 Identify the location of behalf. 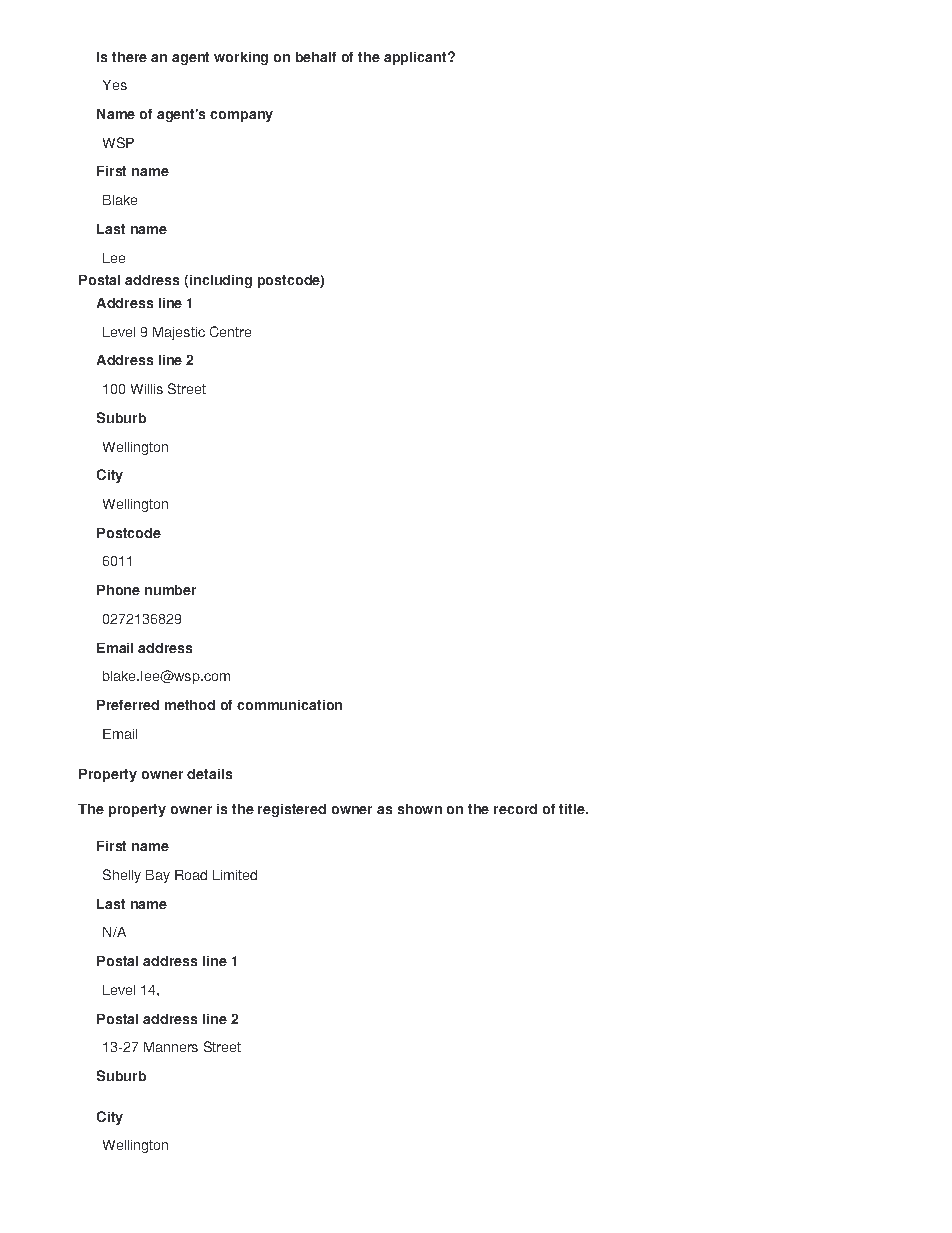
(316, 57).
